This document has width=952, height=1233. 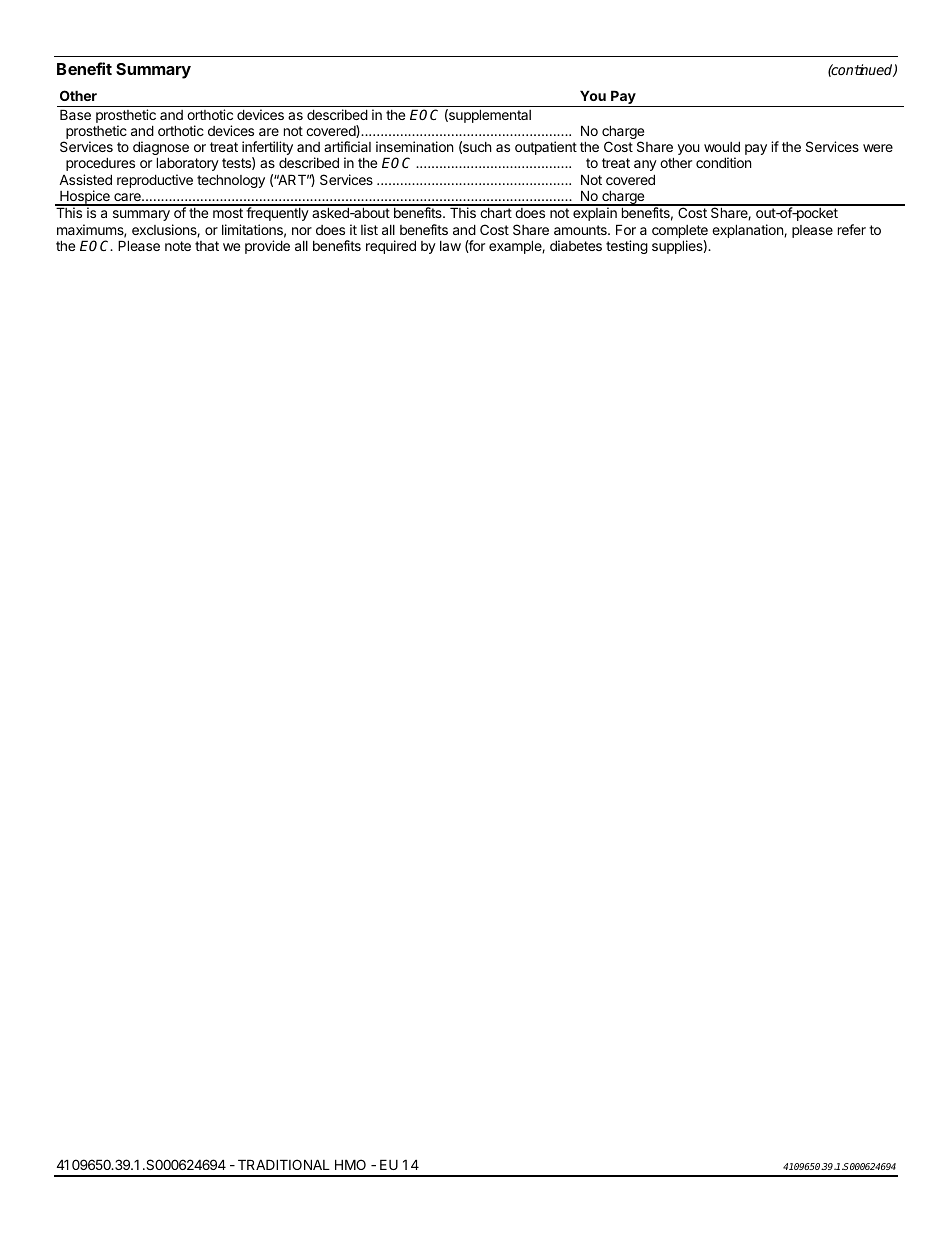 What do you see at coordinates (350, 1164) in the document?
I see `HMO` at bounding box center [350, 1164].
